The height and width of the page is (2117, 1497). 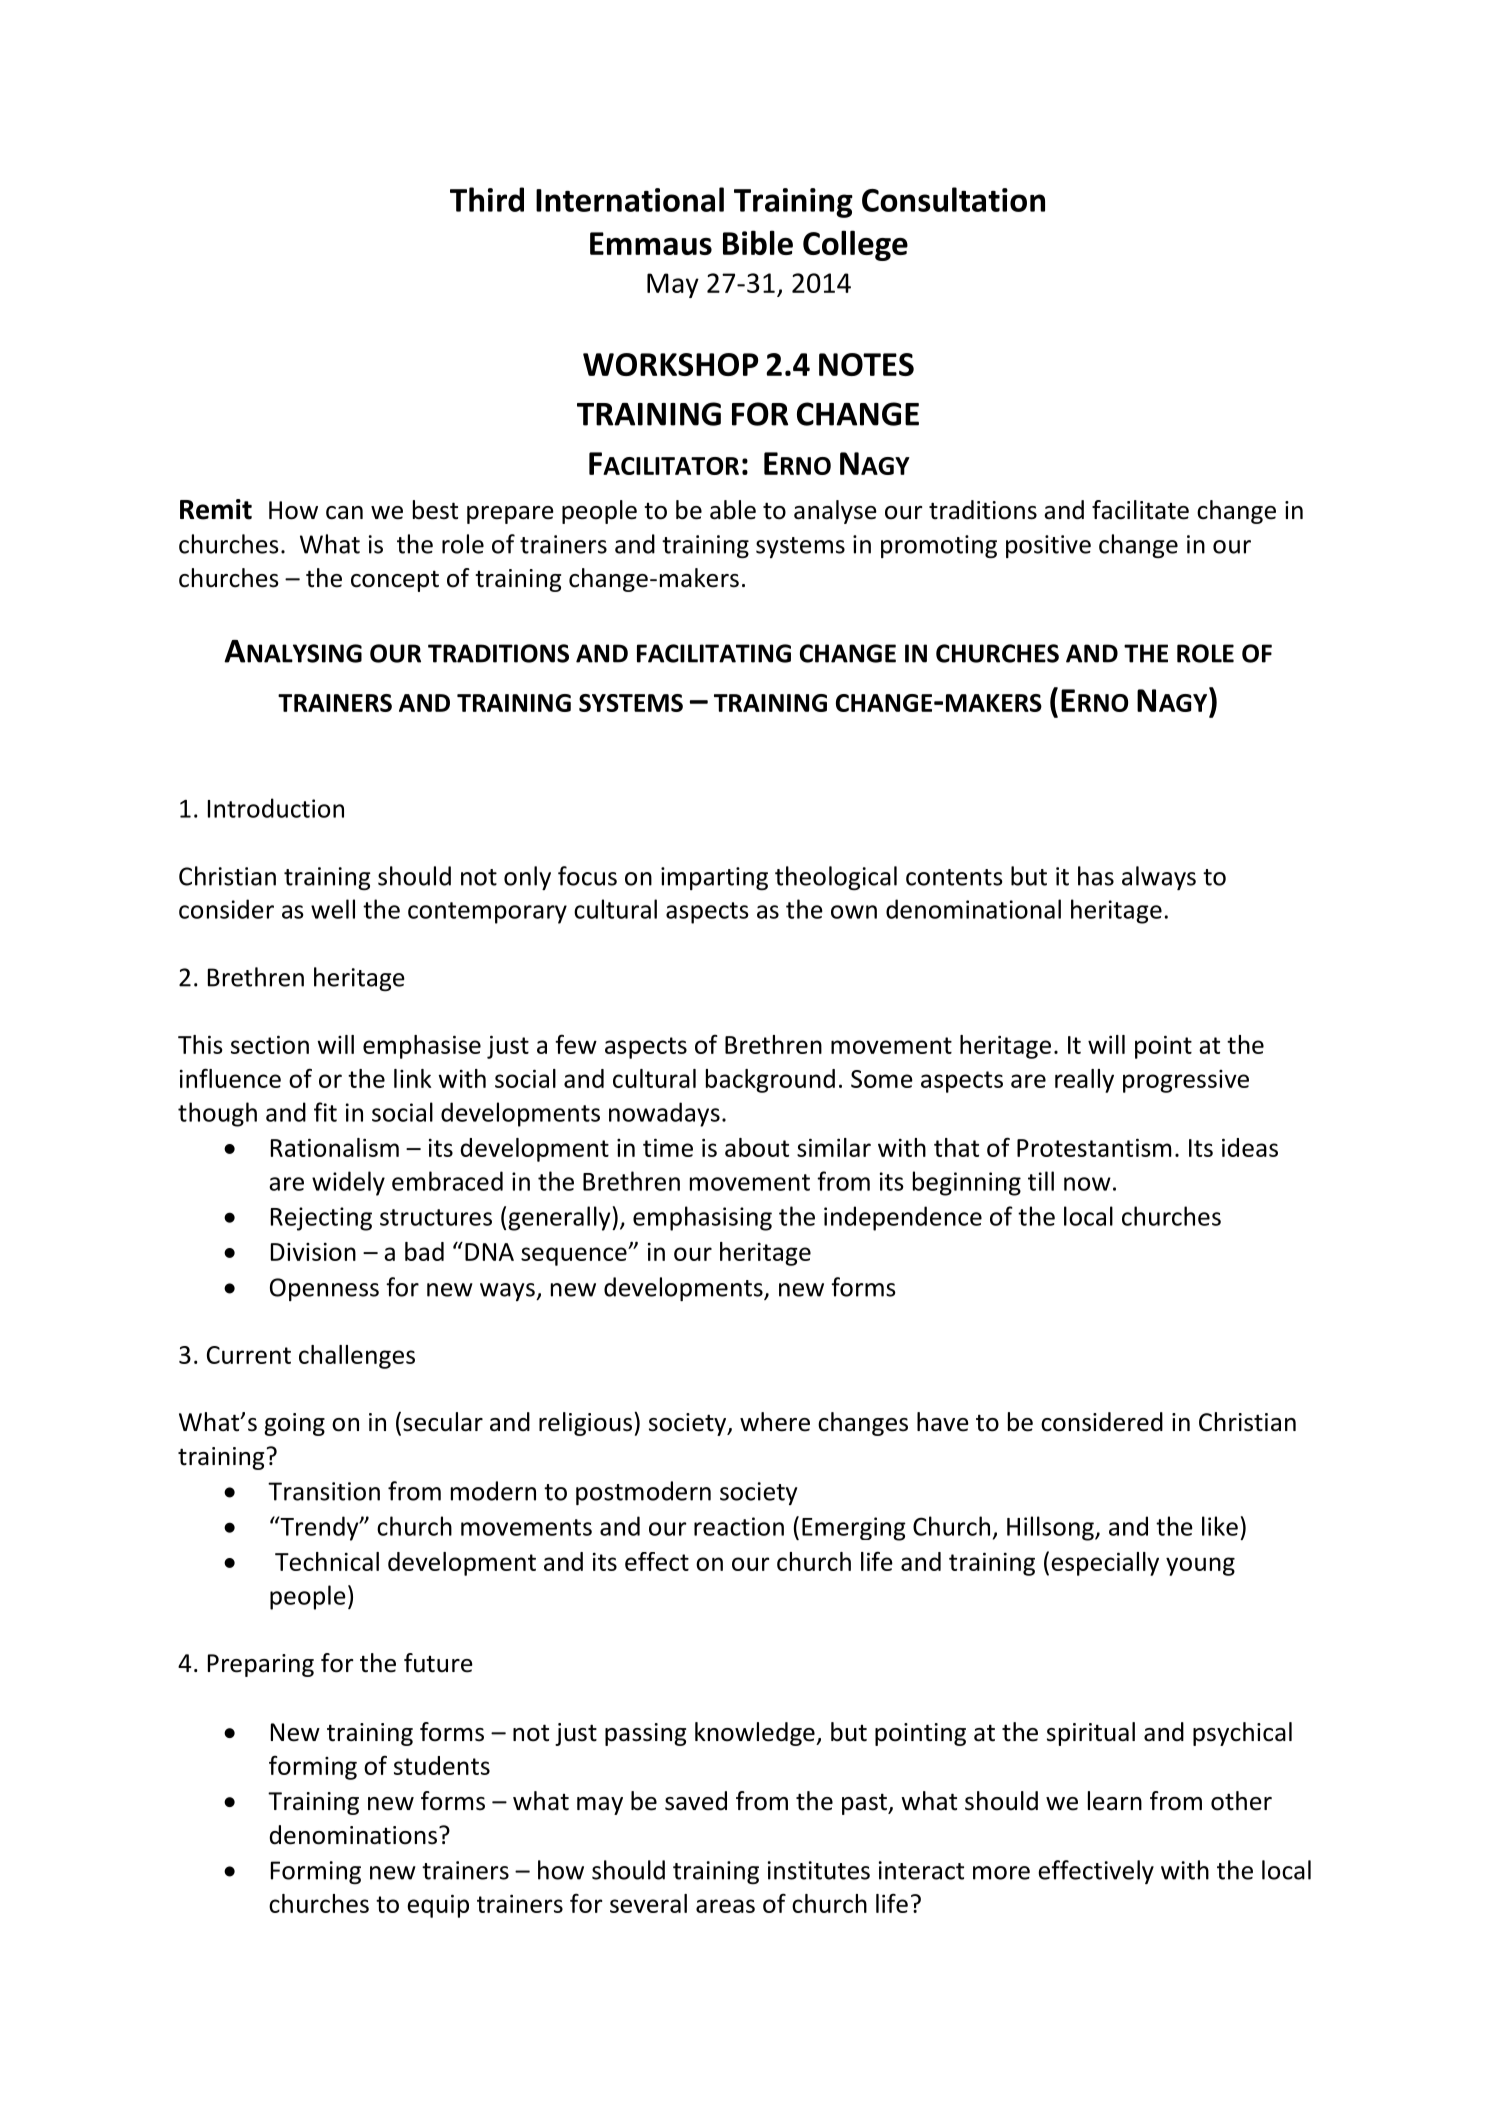 What do you see at coordinates (1084, 1081) in the page?
I see `really` at bounding box center [1084, 1081].
